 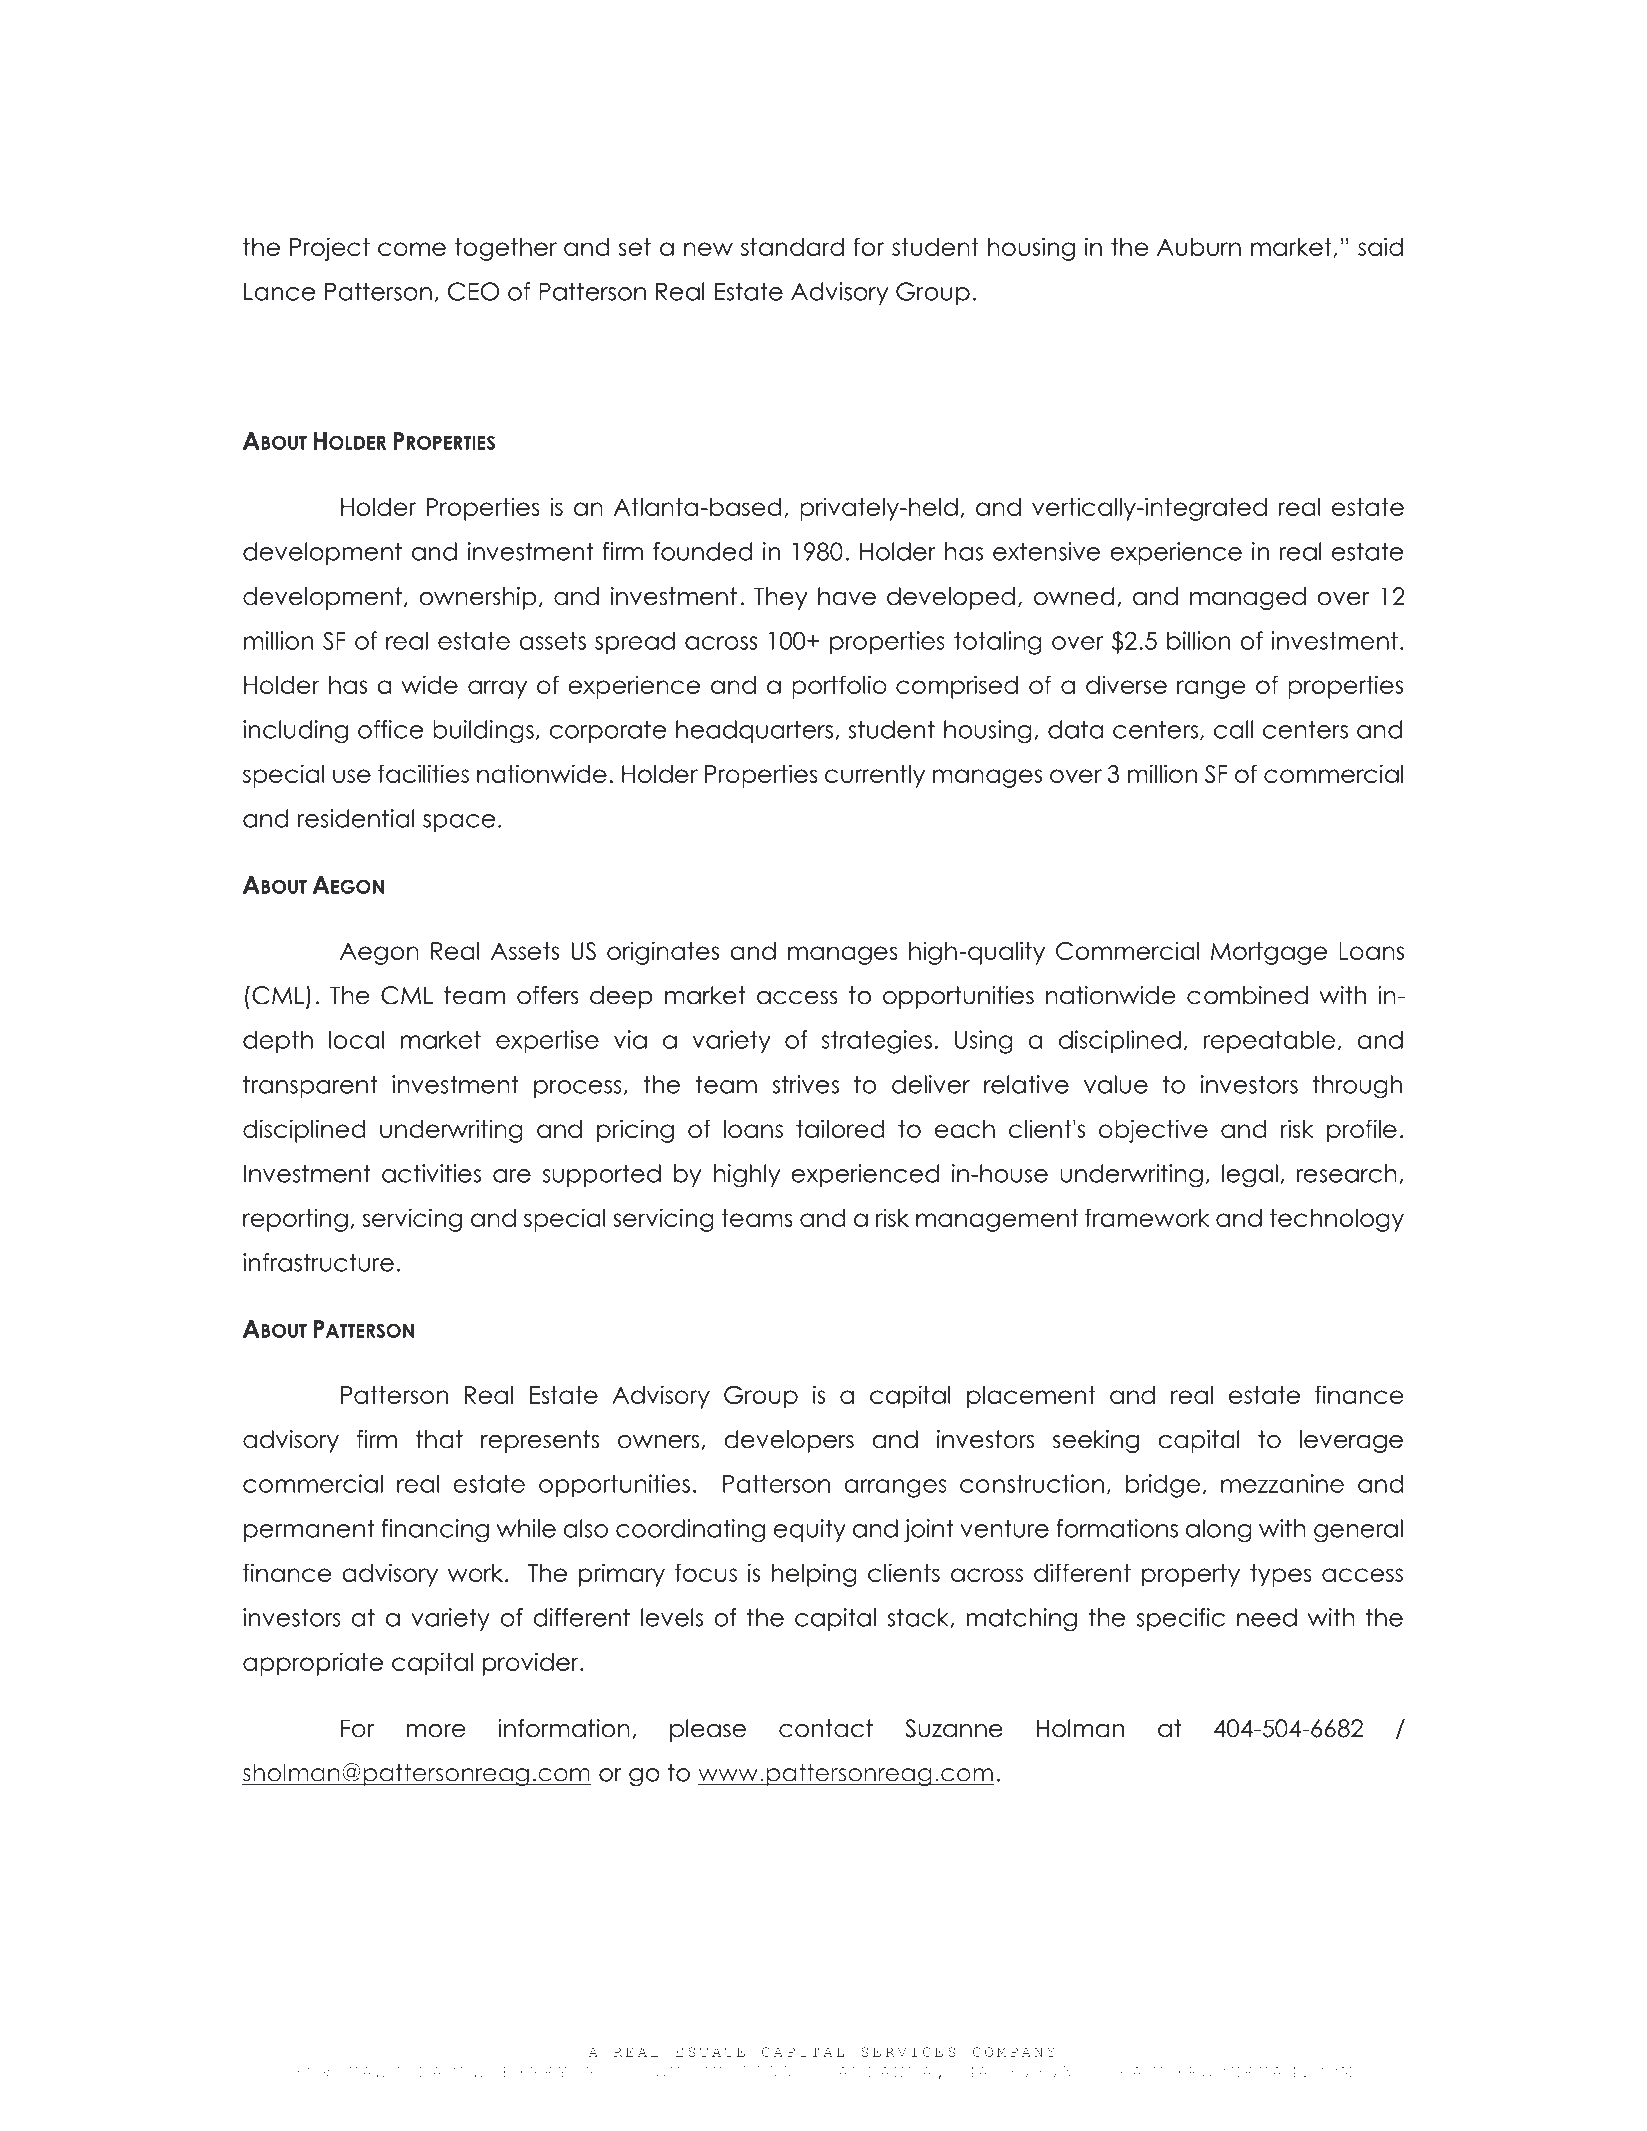 What do you see at coordinates (436, 1731) in the document?
I see `more` at bounding box center [436, 1731].
